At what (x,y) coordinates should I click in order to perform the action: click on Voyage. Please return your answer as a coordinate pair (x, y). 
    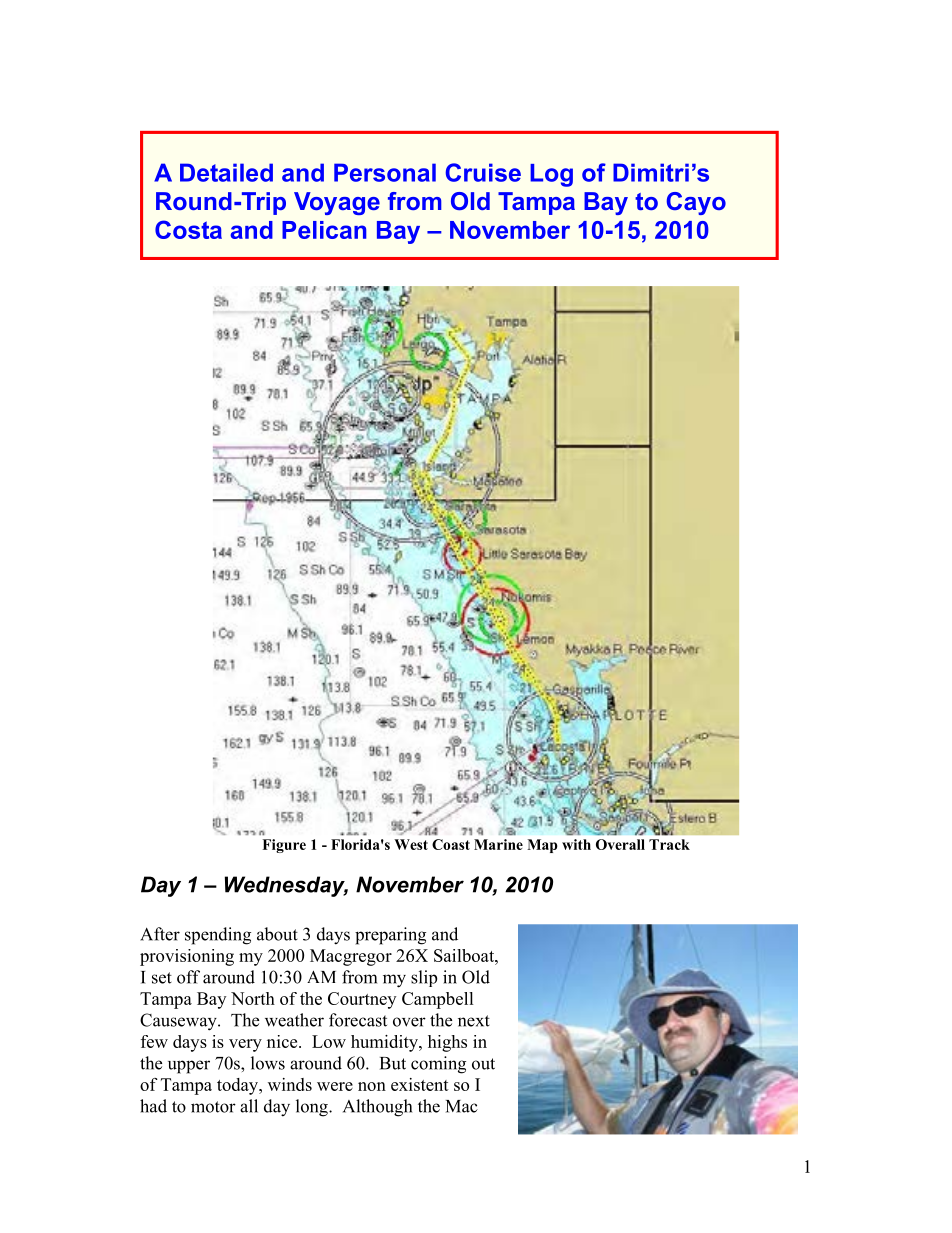
    Looking at the image, I should click on (337, 203).
